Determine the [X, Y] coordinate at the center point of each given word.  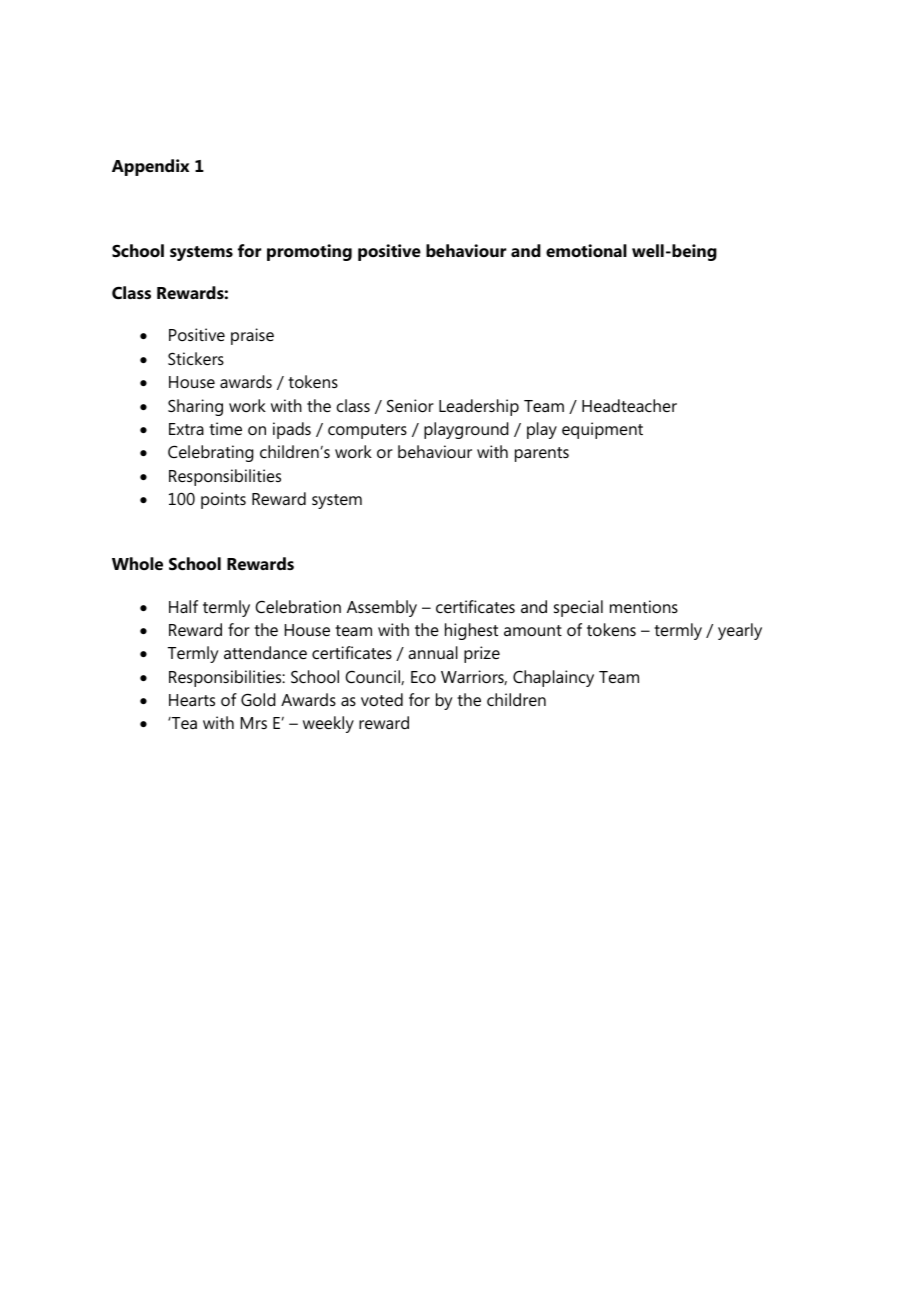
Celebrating [211, 453]
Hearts [192, 700]
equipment [602, 430]
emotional [586, 250]
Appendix [150, 167]
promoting [309, 252]
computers [367, 431]
